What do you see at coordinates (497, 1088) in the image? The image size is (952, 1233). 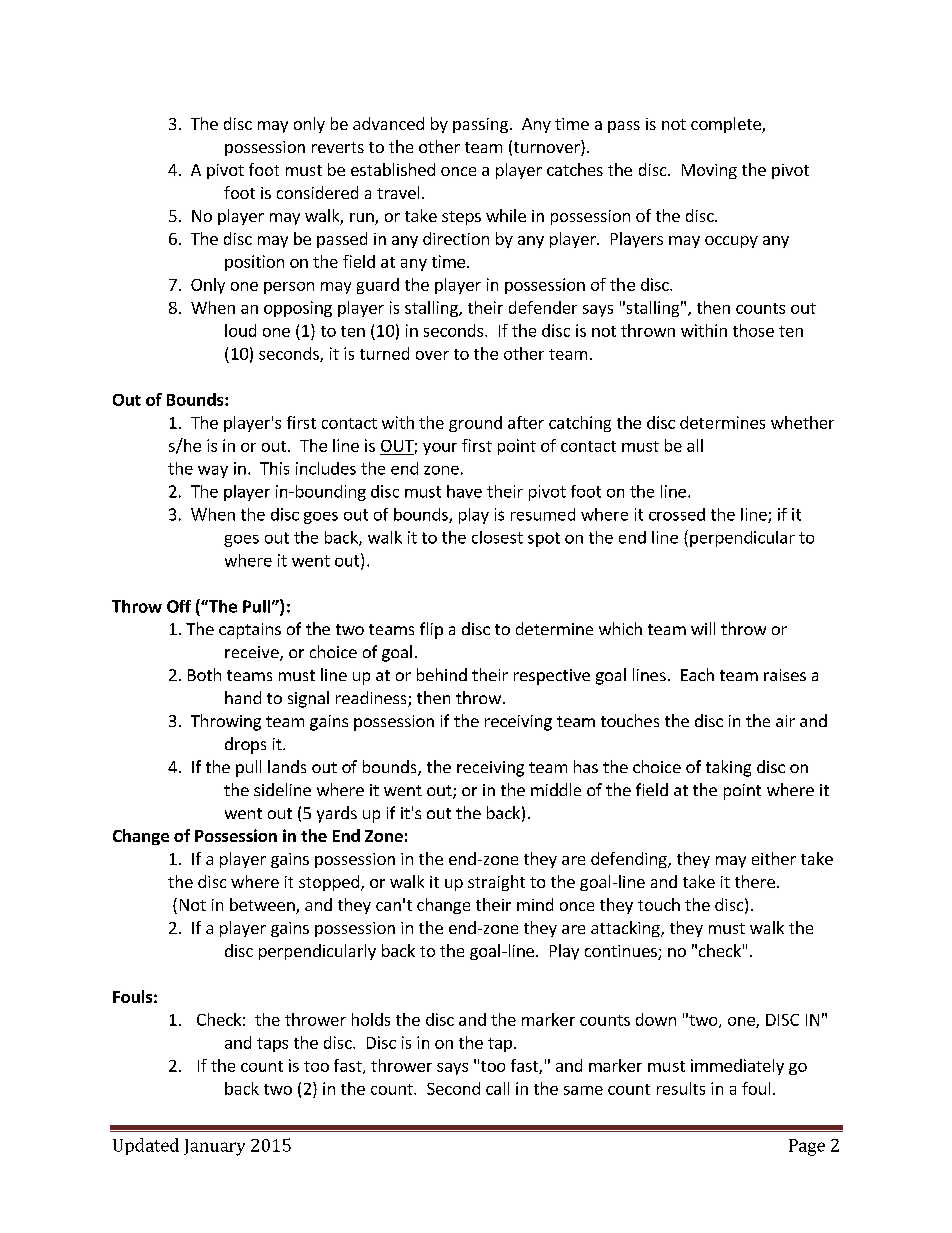 I see `call` at bounding box center [497, 1088].
